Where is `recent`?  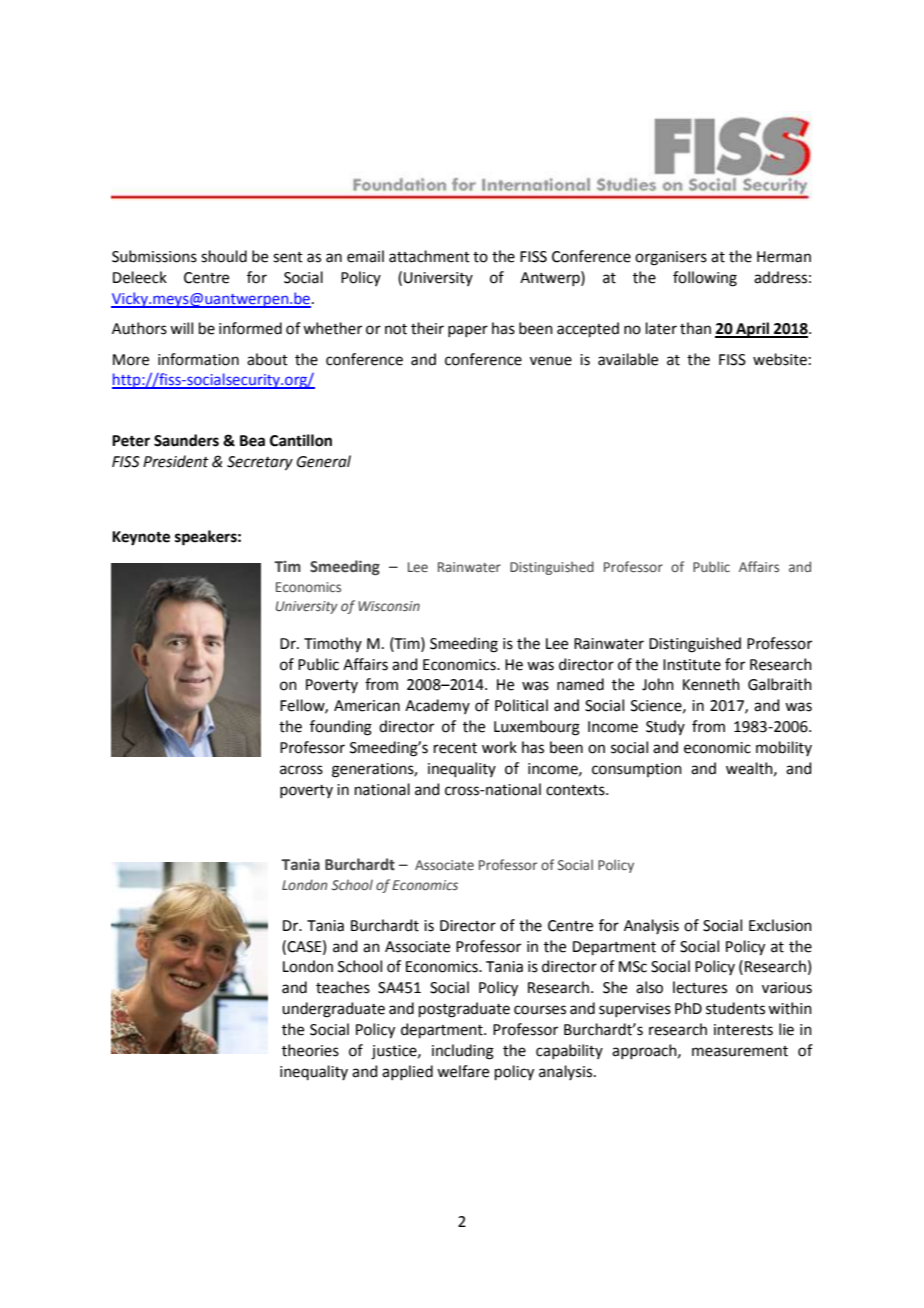
recent is located at coordinates (455, 748).
